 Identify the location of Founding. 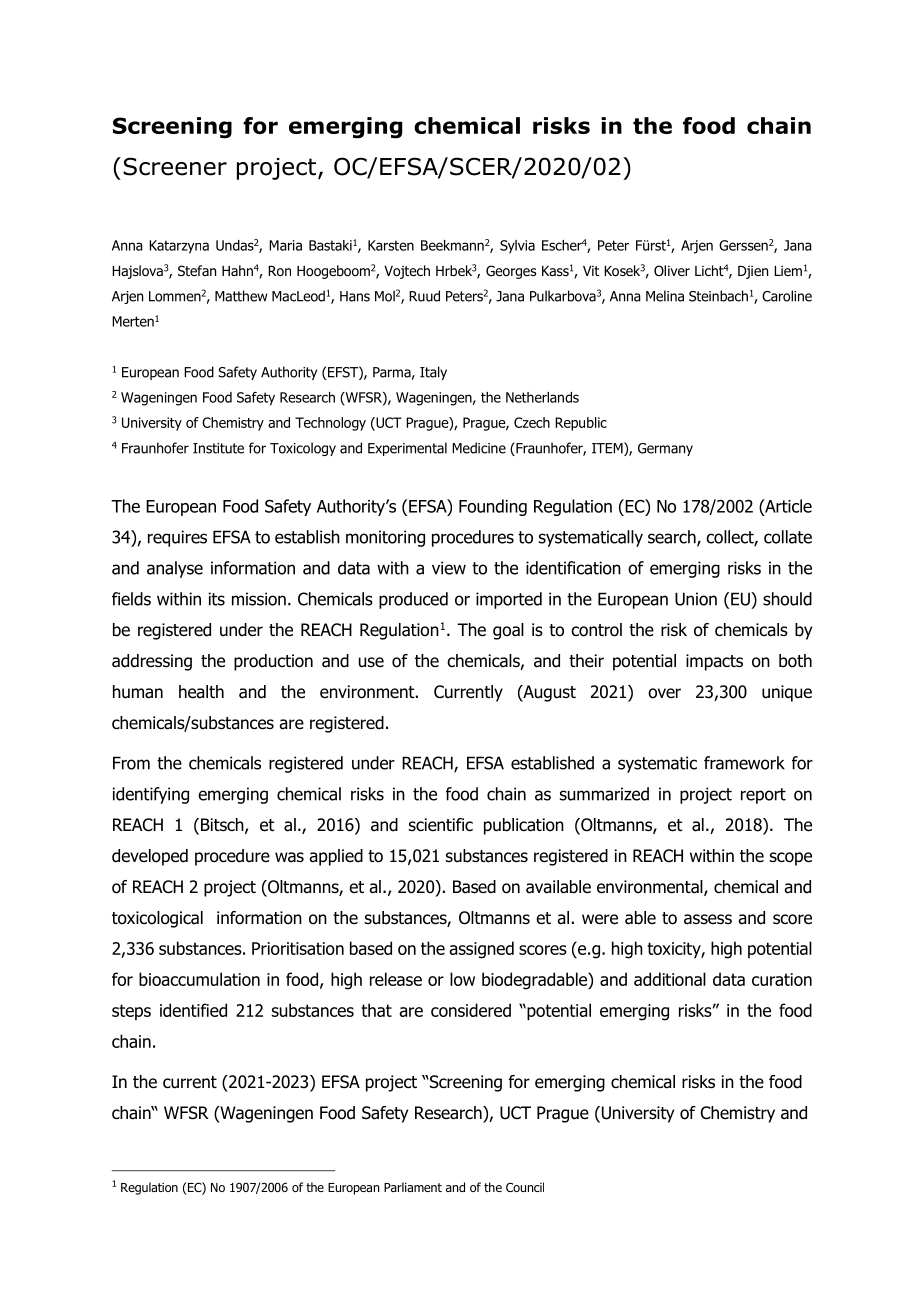
(493, 507).
